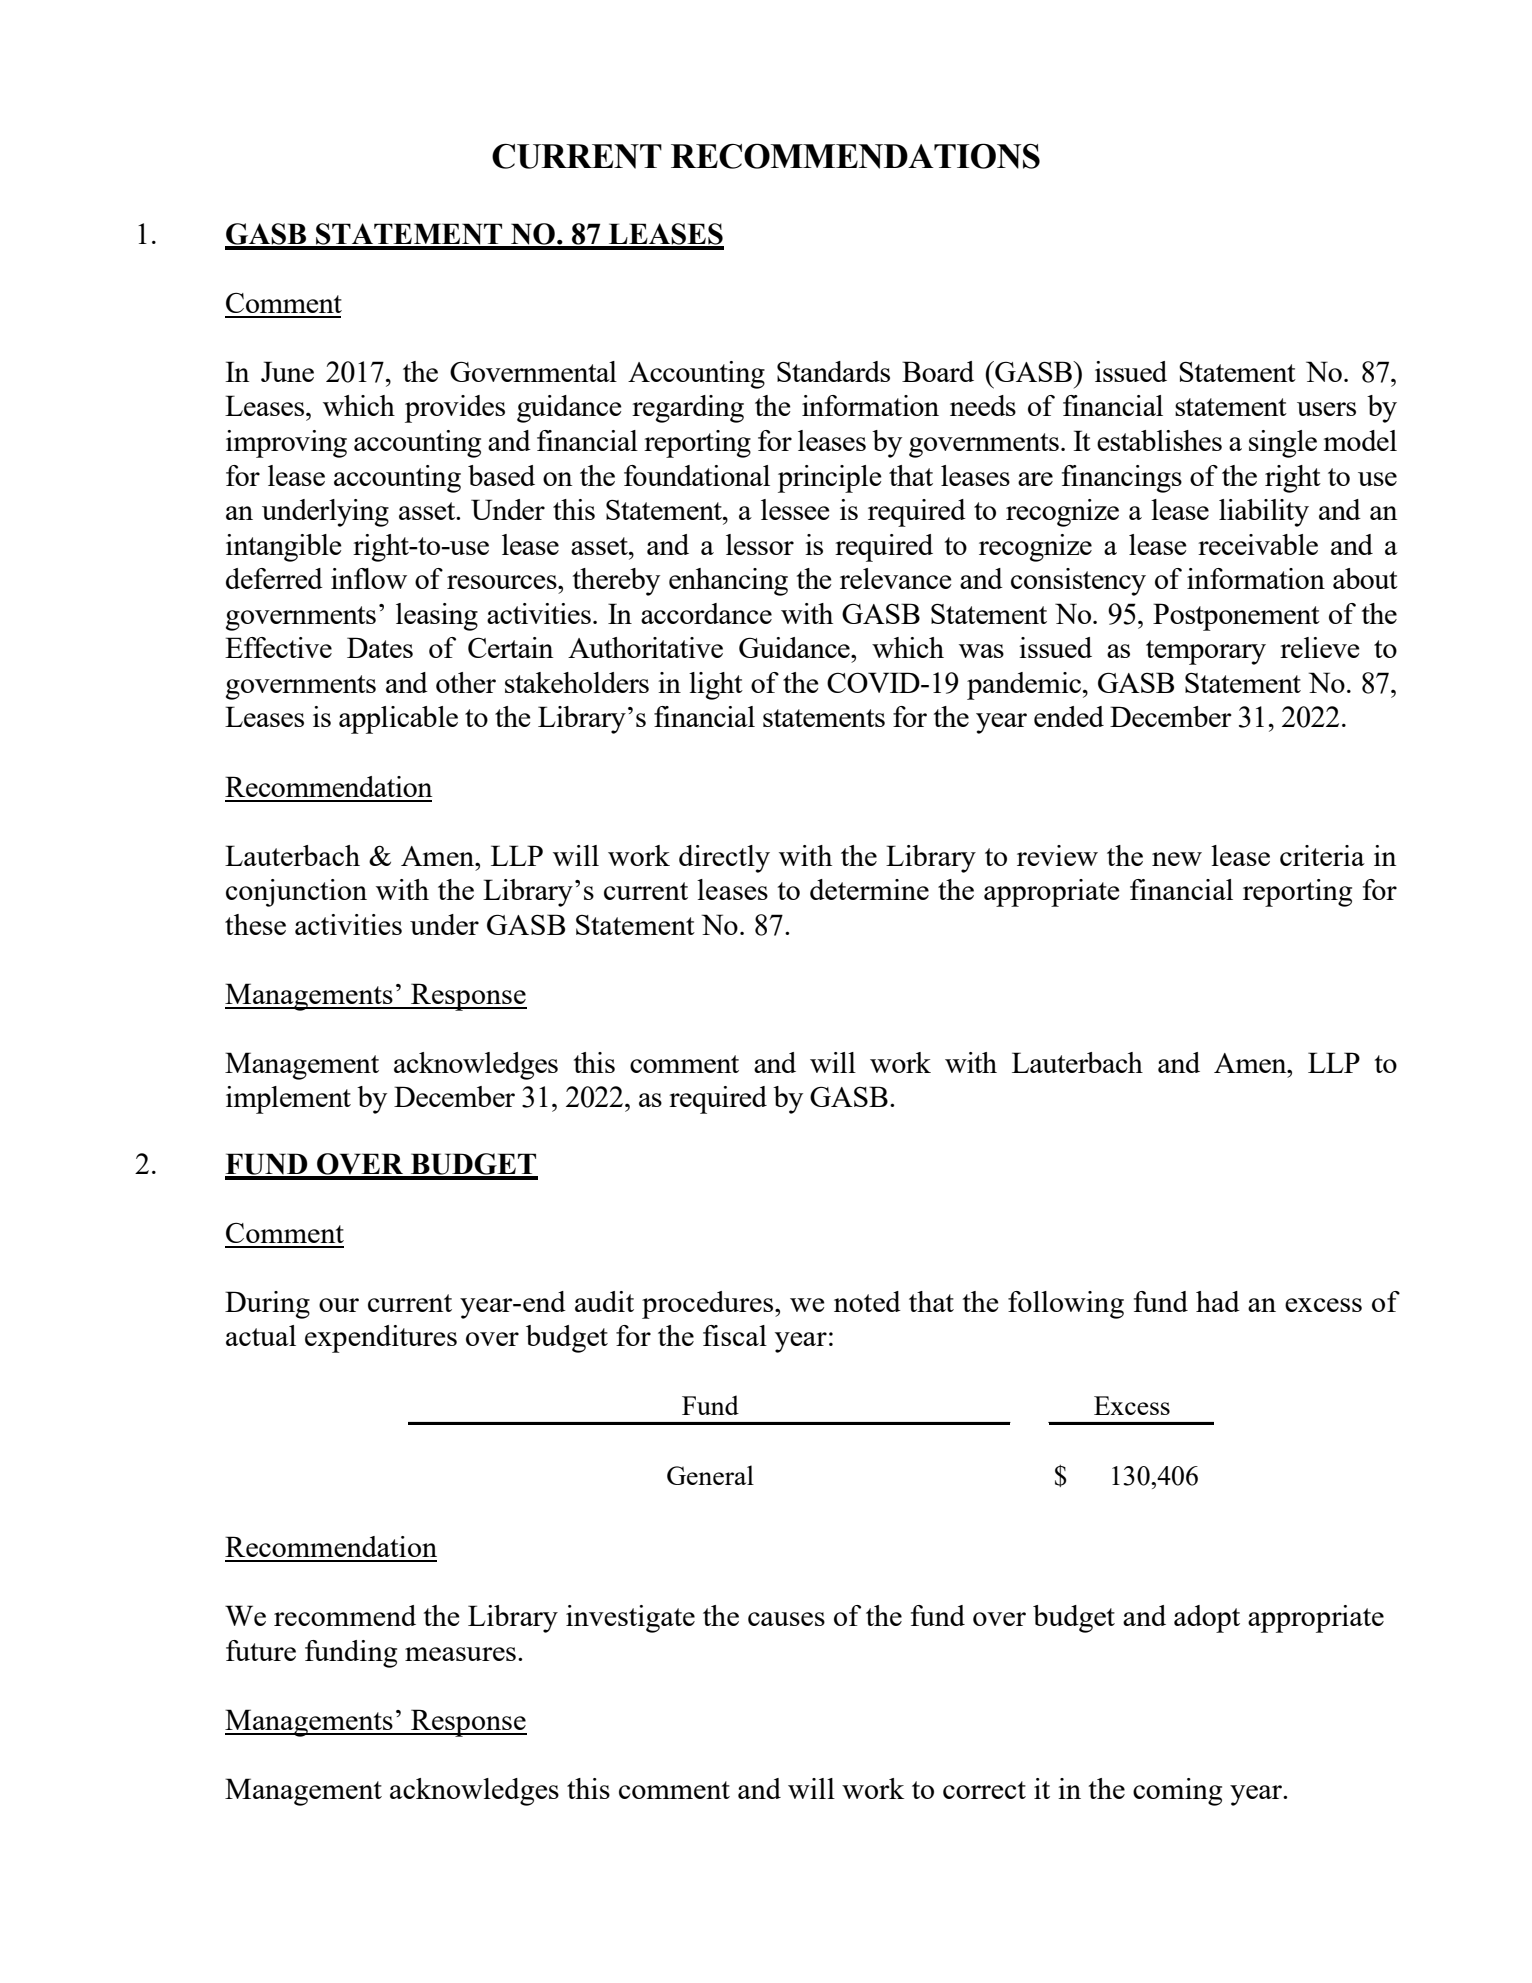  Describe the element at coordinates (984, 1790) in the document. I see `correct` at that location.
